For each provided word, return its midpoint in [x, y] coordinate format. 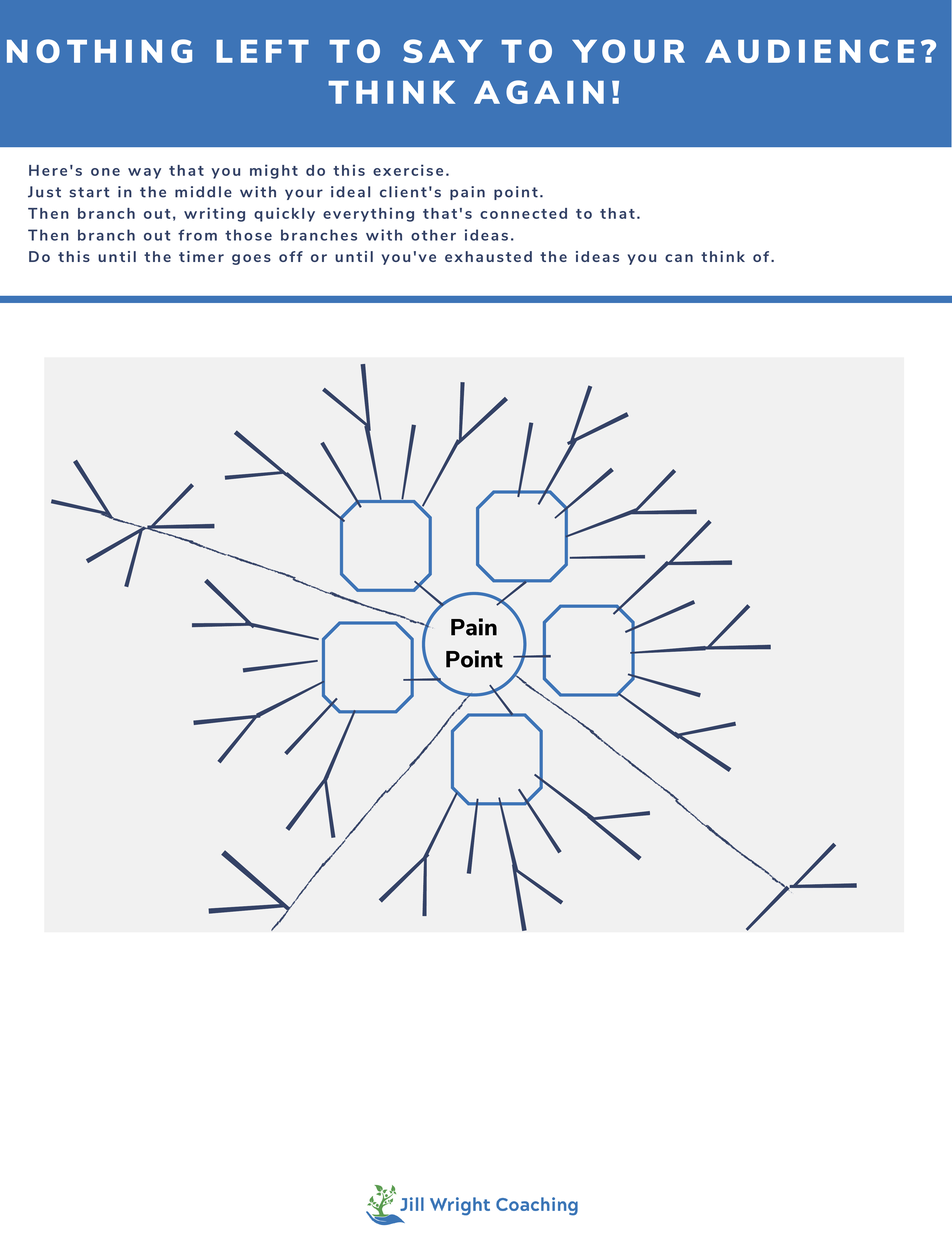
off [291, 256]
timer [201, 256]
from [197, 235]
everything [368, 214]
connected [523, 213]
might [274, 171]
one [105, 172]
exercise [408, 170]
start [90, 192]
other [433, 235]
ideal [350, 192]
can [679, 258]
